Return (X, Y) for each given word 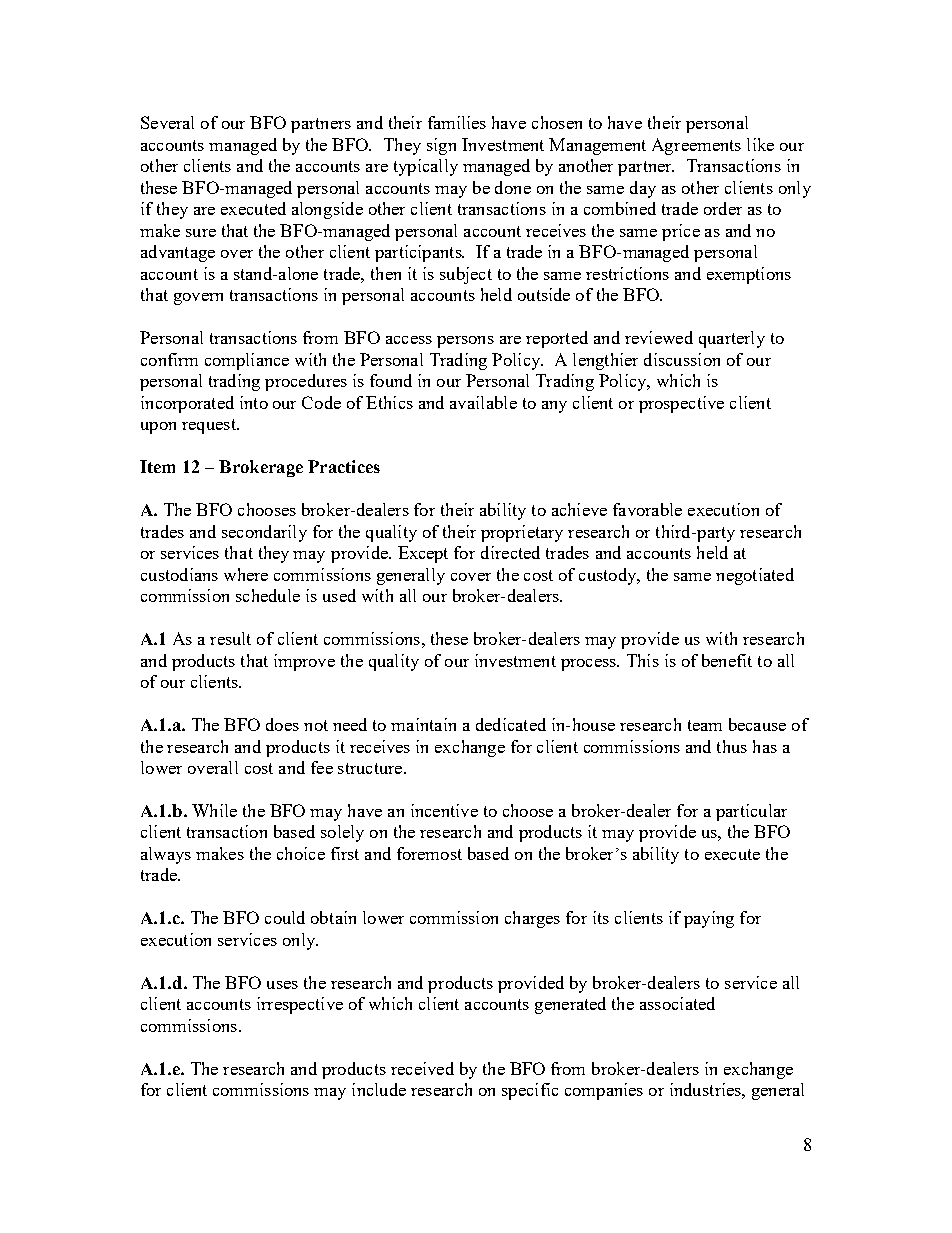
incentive (444, 810)
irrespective (300, 1005)
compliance (247, 361)
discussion (682, 359)
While (214, 810)
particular (751, 812)
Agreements (696, 146)
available (483, 402)
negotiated (755, 576)
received (422, 1068)
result (230, 638)
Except (423, 554)
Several (167, 122)
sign (441, 146)
